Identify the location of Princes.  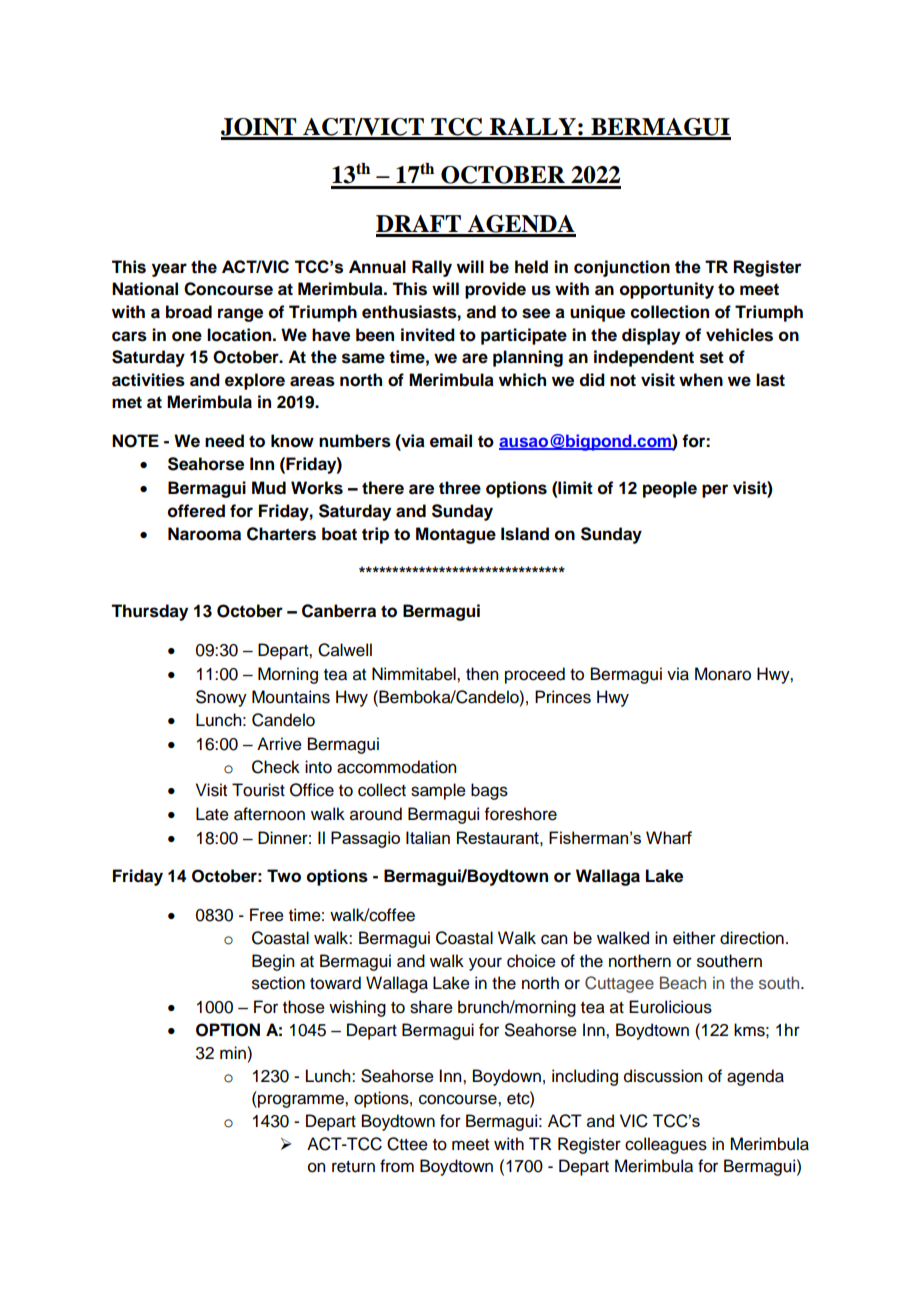
(563, 697).
